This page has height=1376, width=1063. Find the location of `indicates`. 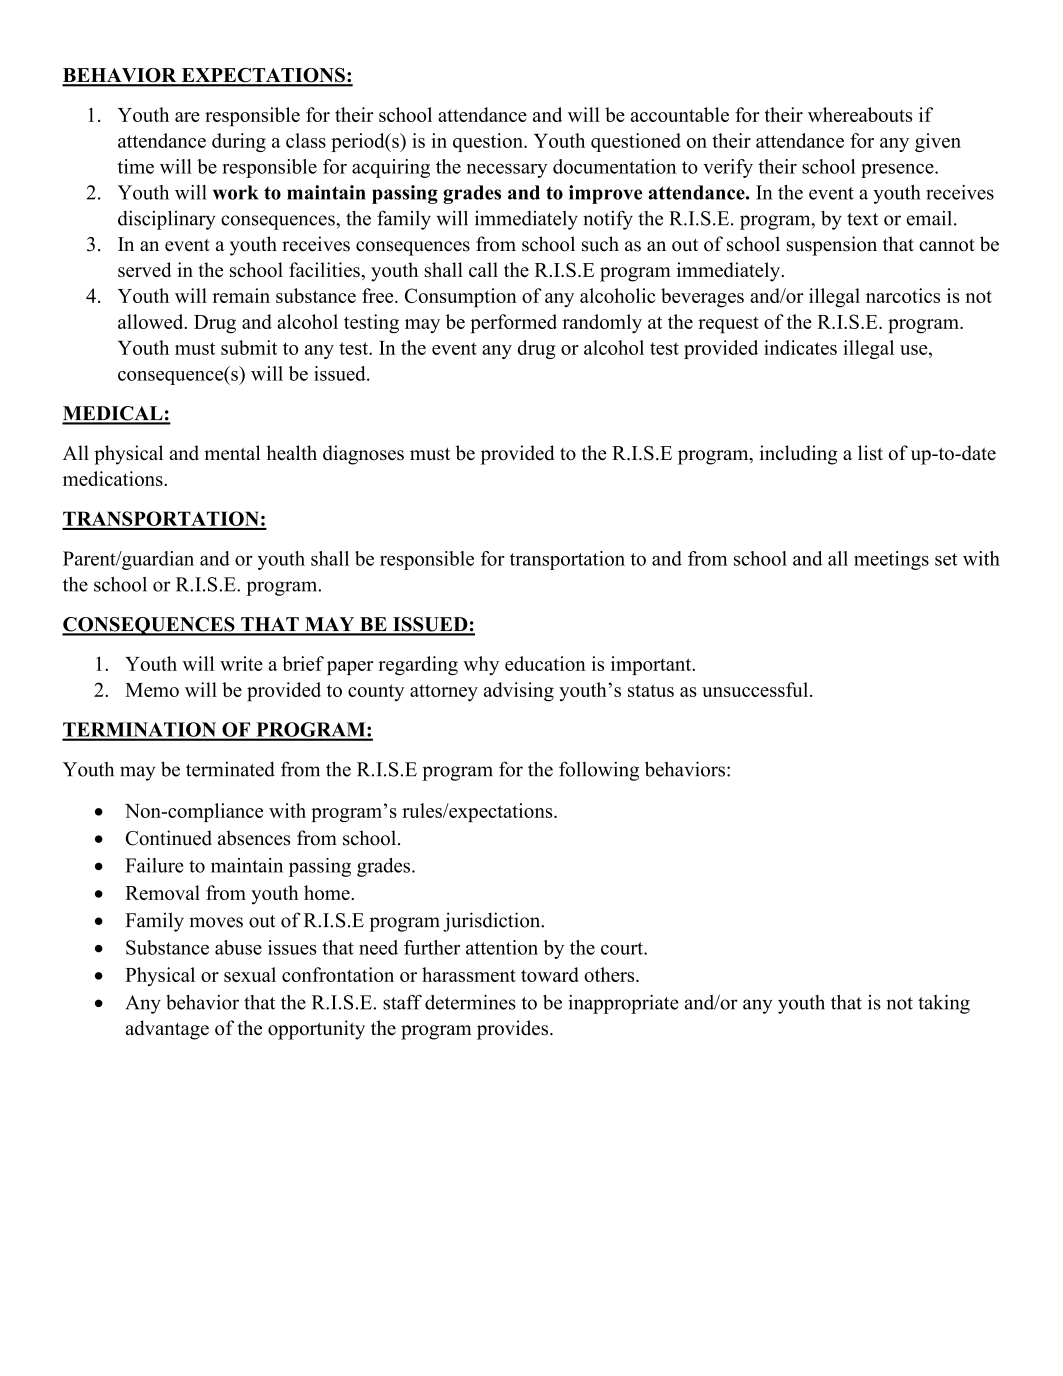

indicates is located at coordinates (800, 347).
